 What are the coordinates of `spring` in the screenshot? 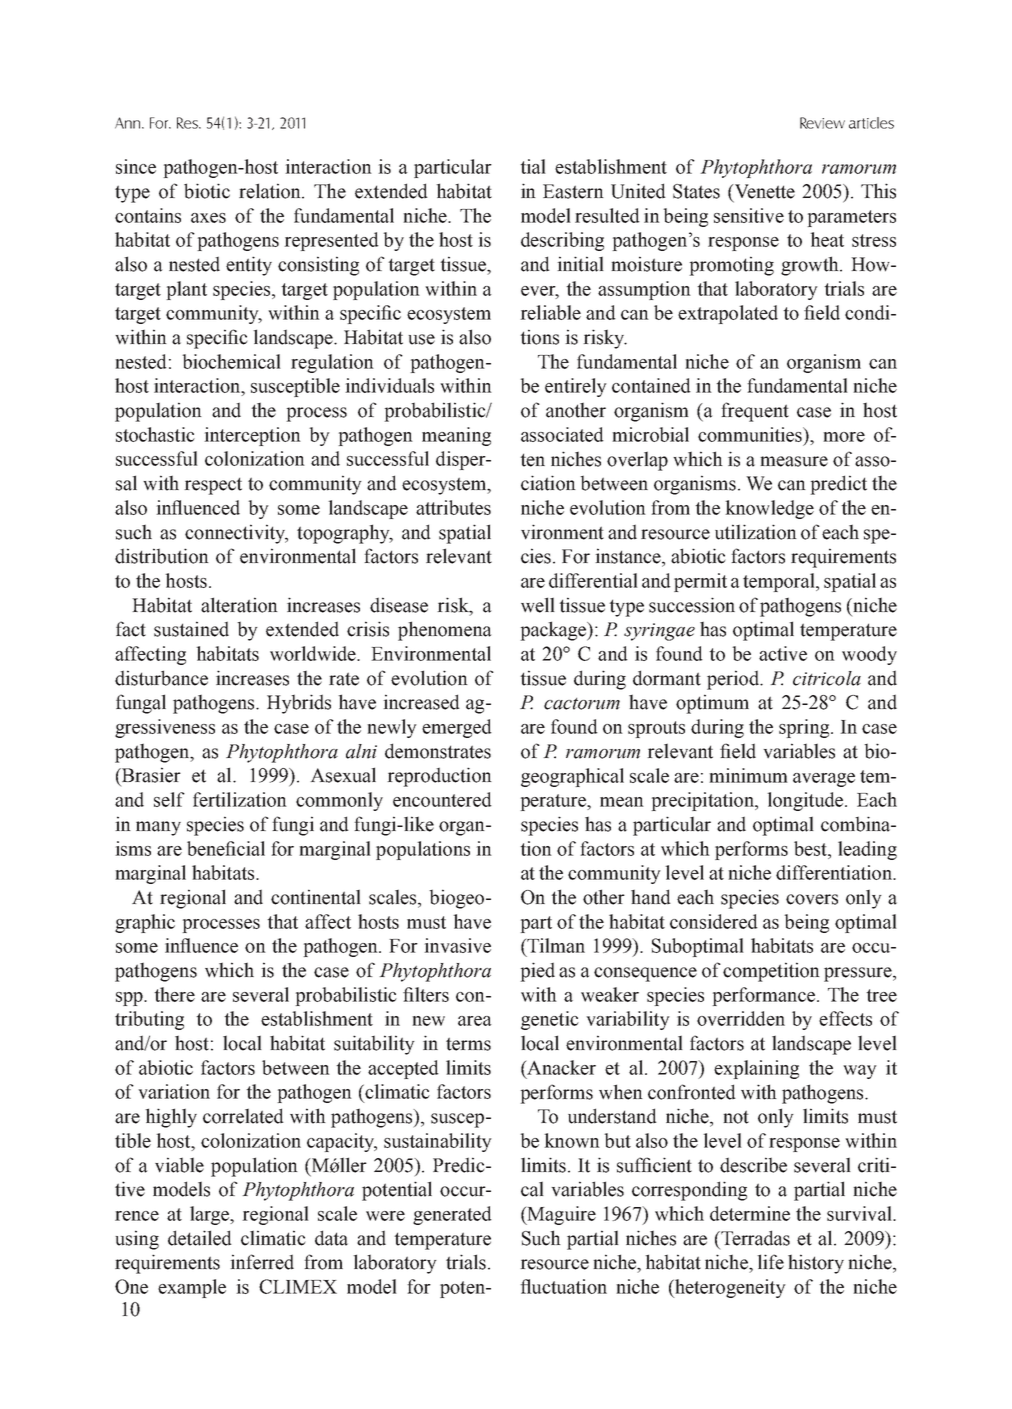 It's located at (805, 728).
